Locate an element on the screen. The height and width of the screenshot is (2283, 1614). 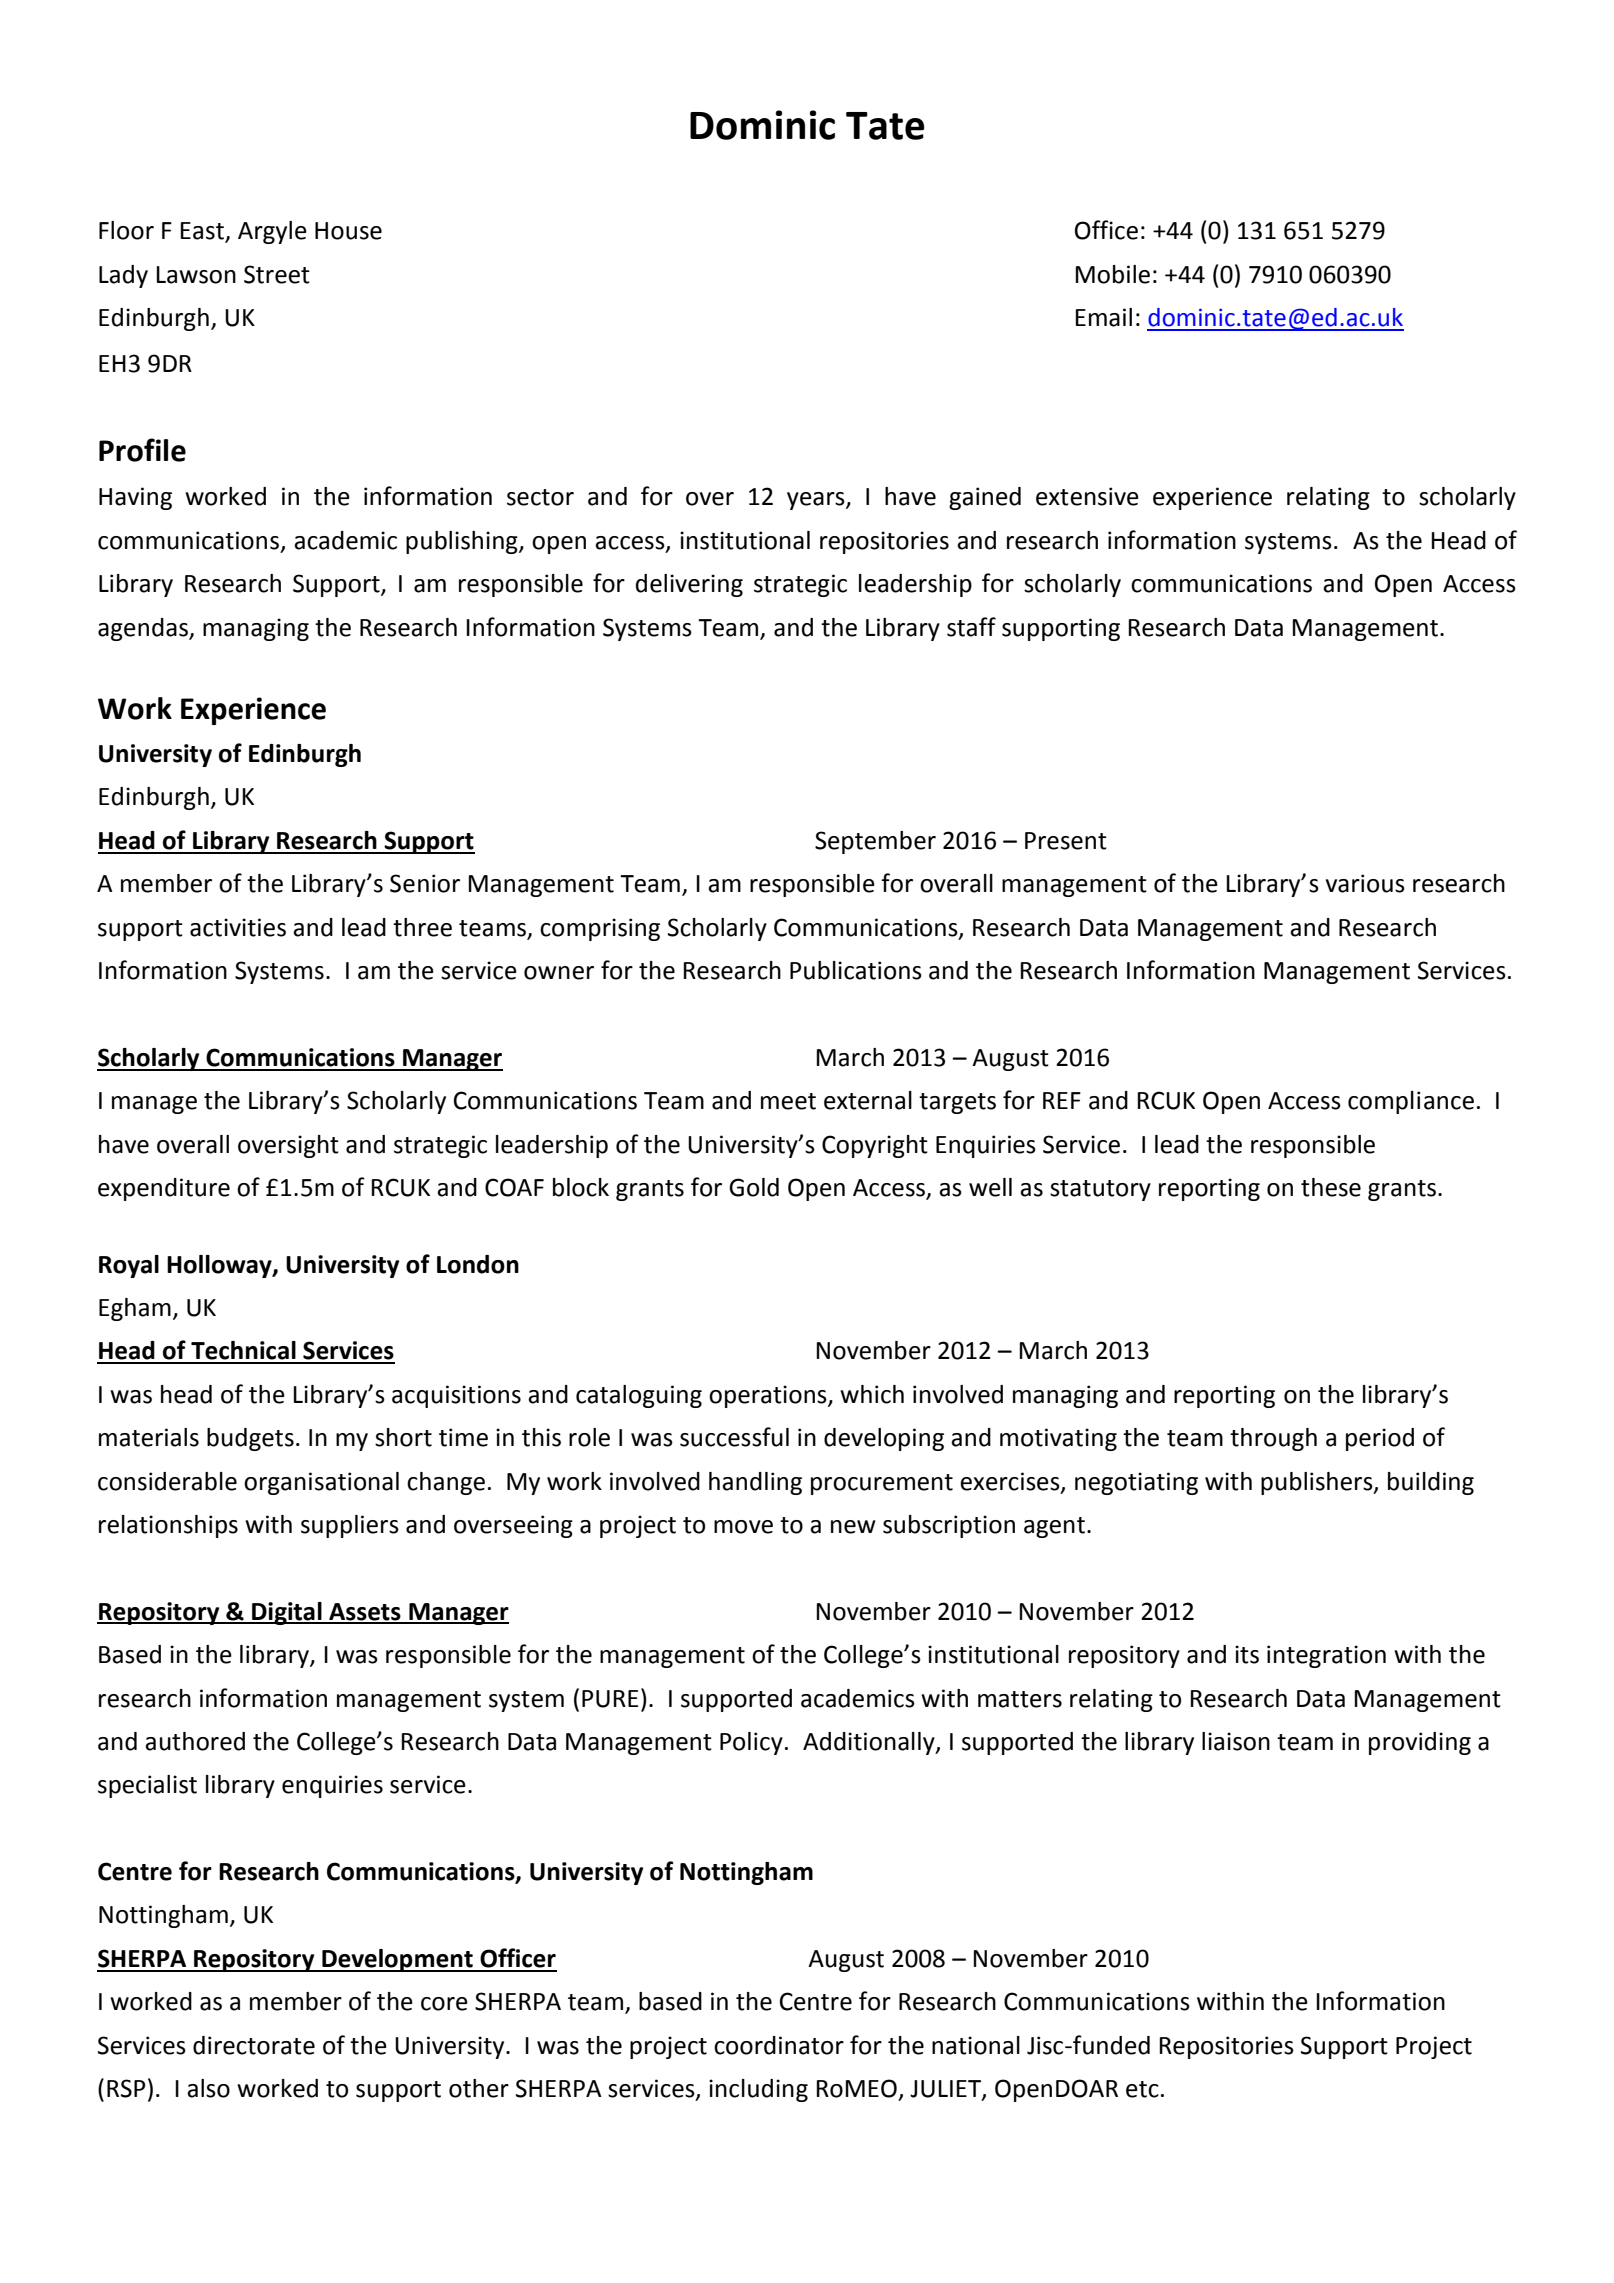
years is located at coordinates (817, 501).
